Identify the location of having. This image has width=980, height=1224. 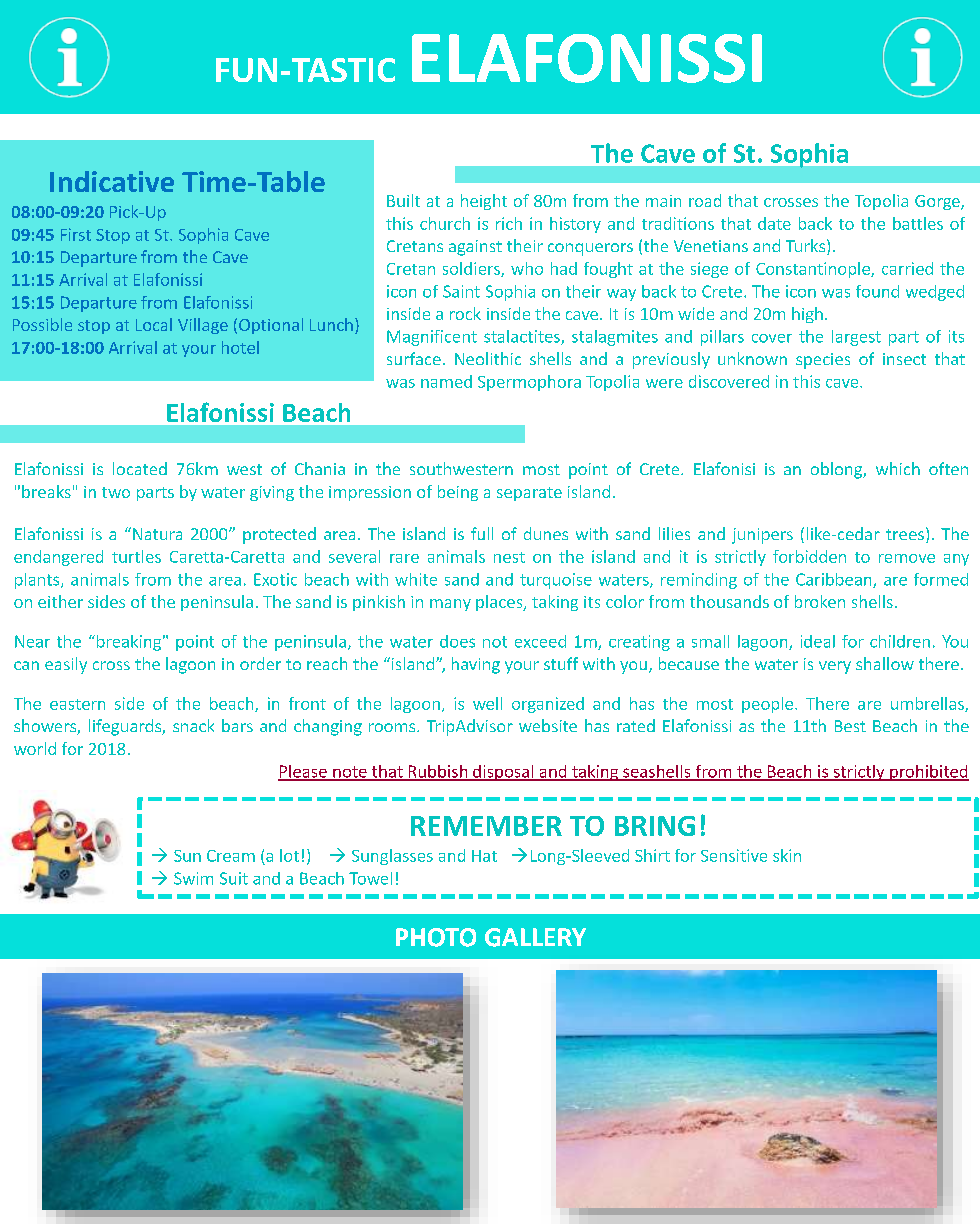
(476, 665).
